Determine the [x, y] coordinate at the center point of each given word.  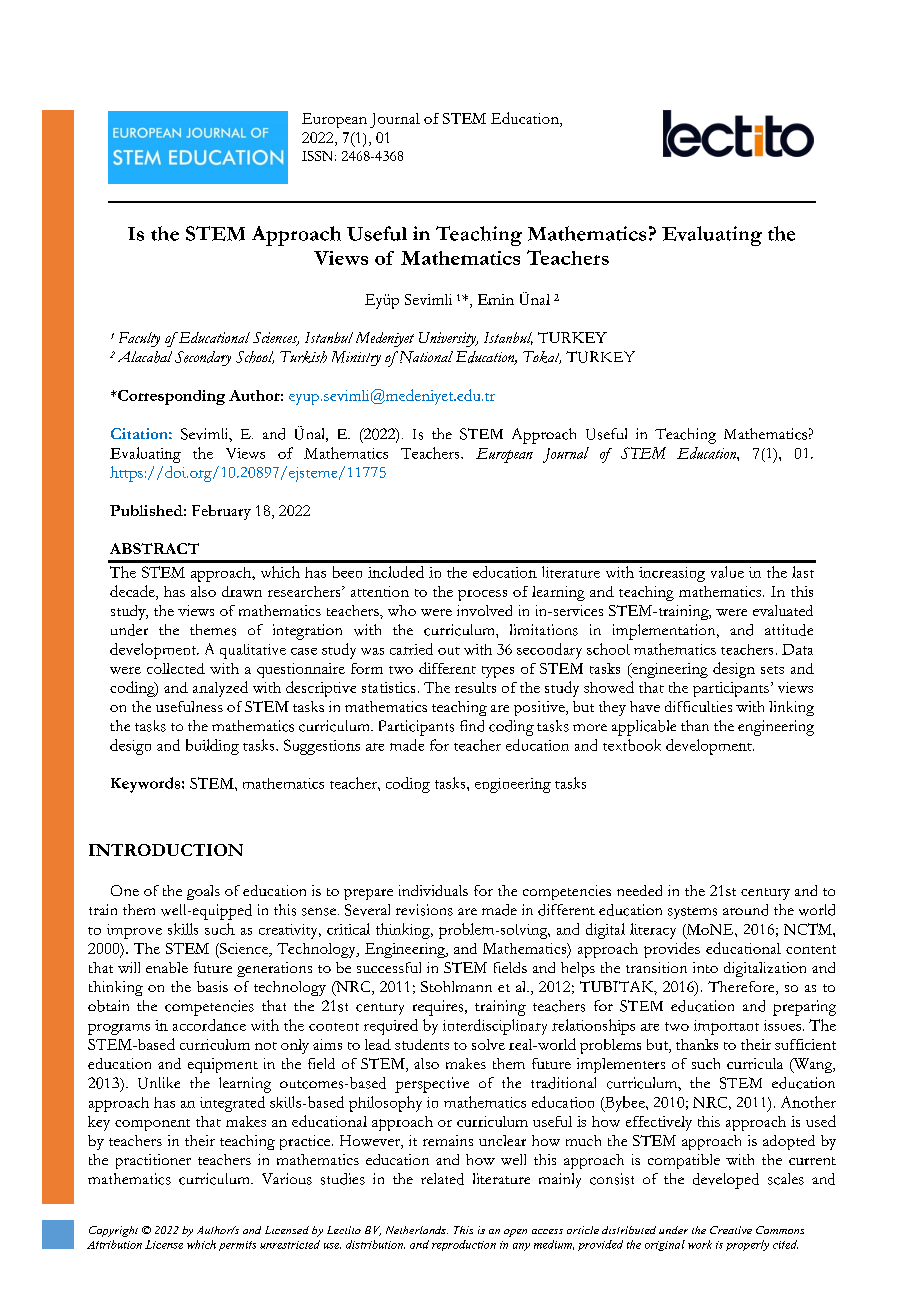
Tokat [542, 357]
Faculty [139, 339]
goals [203, 892]
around [745, 910]
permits [237, 1246]
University [448, 339]
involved [484, 610]
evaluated [783, 610]
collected [176, 668]
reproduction [464, 1245]
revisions [424, 910]
